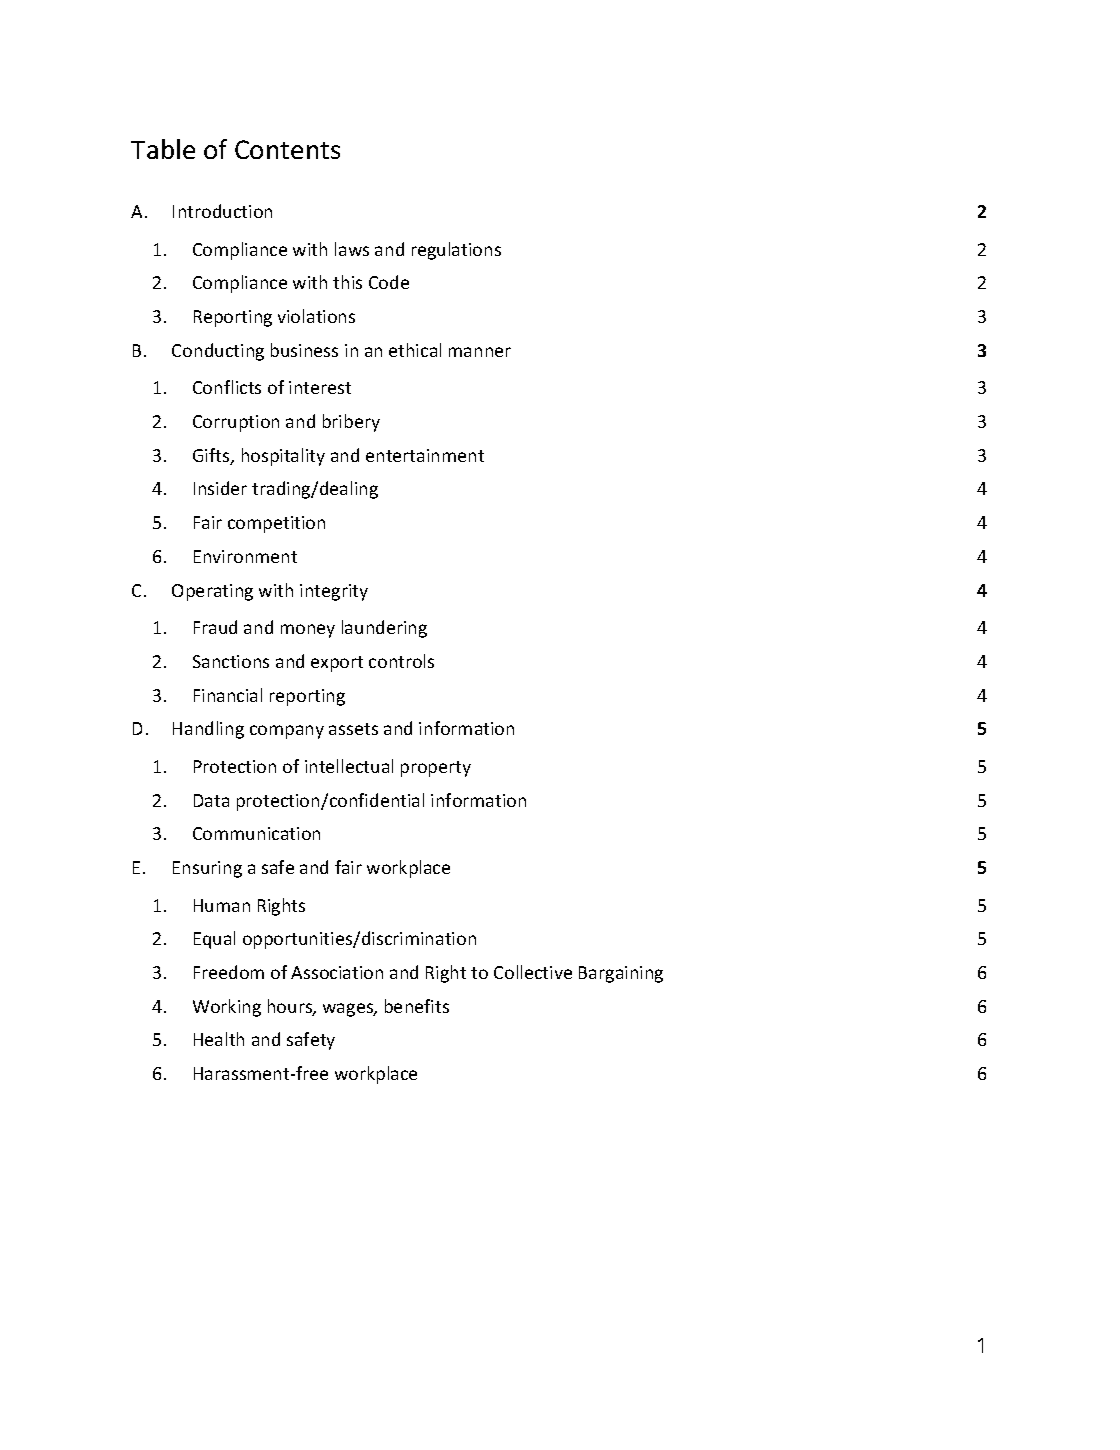 Image resolution: width=1120 pixels, height=1450 pixels. What do you see at coordinates (384, 629) in the screenshot?
I see `laundering` at bounding box center [384, 629].
